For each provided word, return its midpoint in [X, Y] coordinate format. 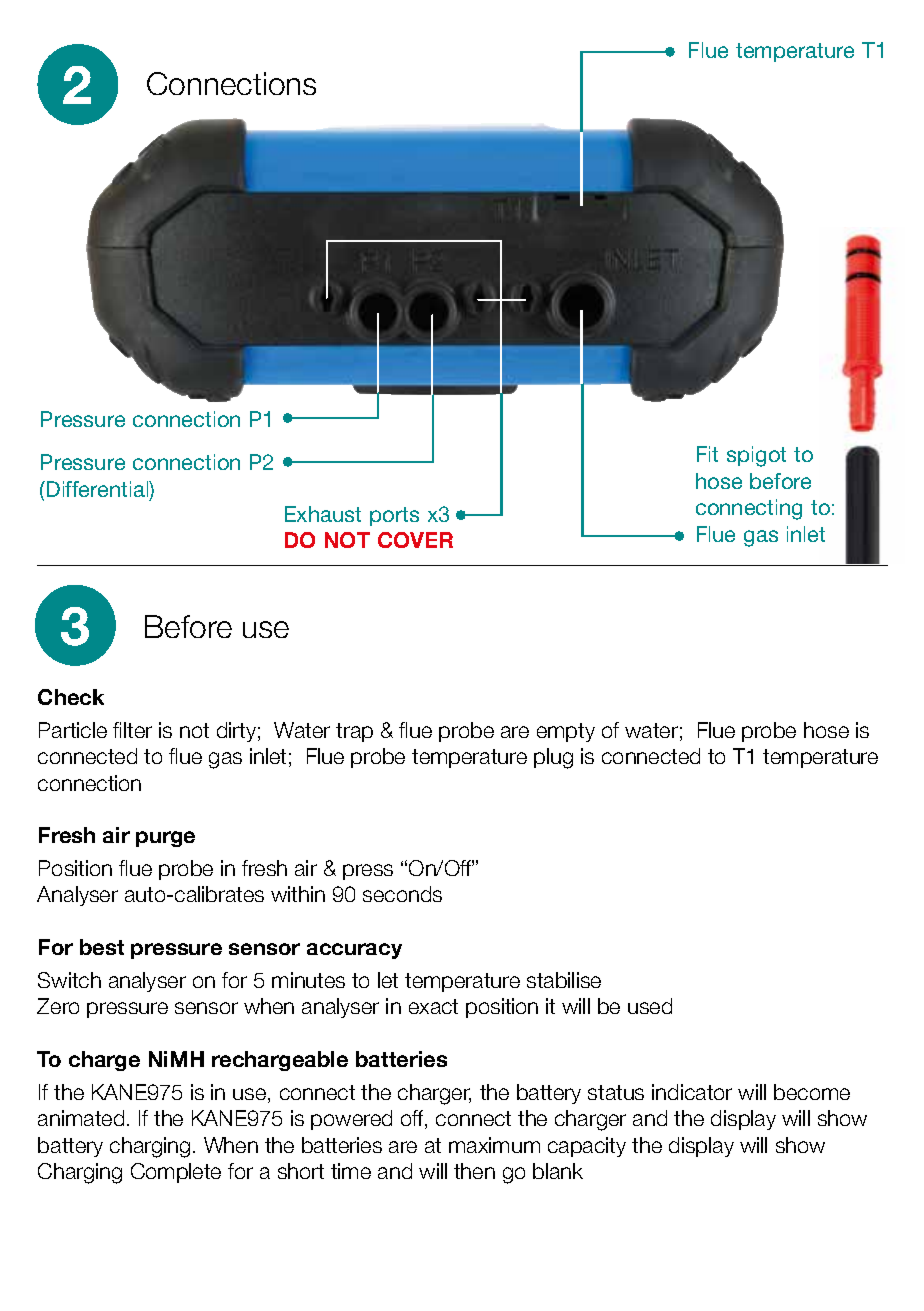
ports [394, 516]
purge [165, 839]
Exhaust [323, 514]
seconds [402, 894]
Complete [176, 1173]
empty [566, 732]
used [650, 1006]
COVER [415, 540]
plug [553, 758]
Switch [69, 980]
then [474, 1171]
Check [71, 697]
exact [433, 1006]
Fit [707, 454]
